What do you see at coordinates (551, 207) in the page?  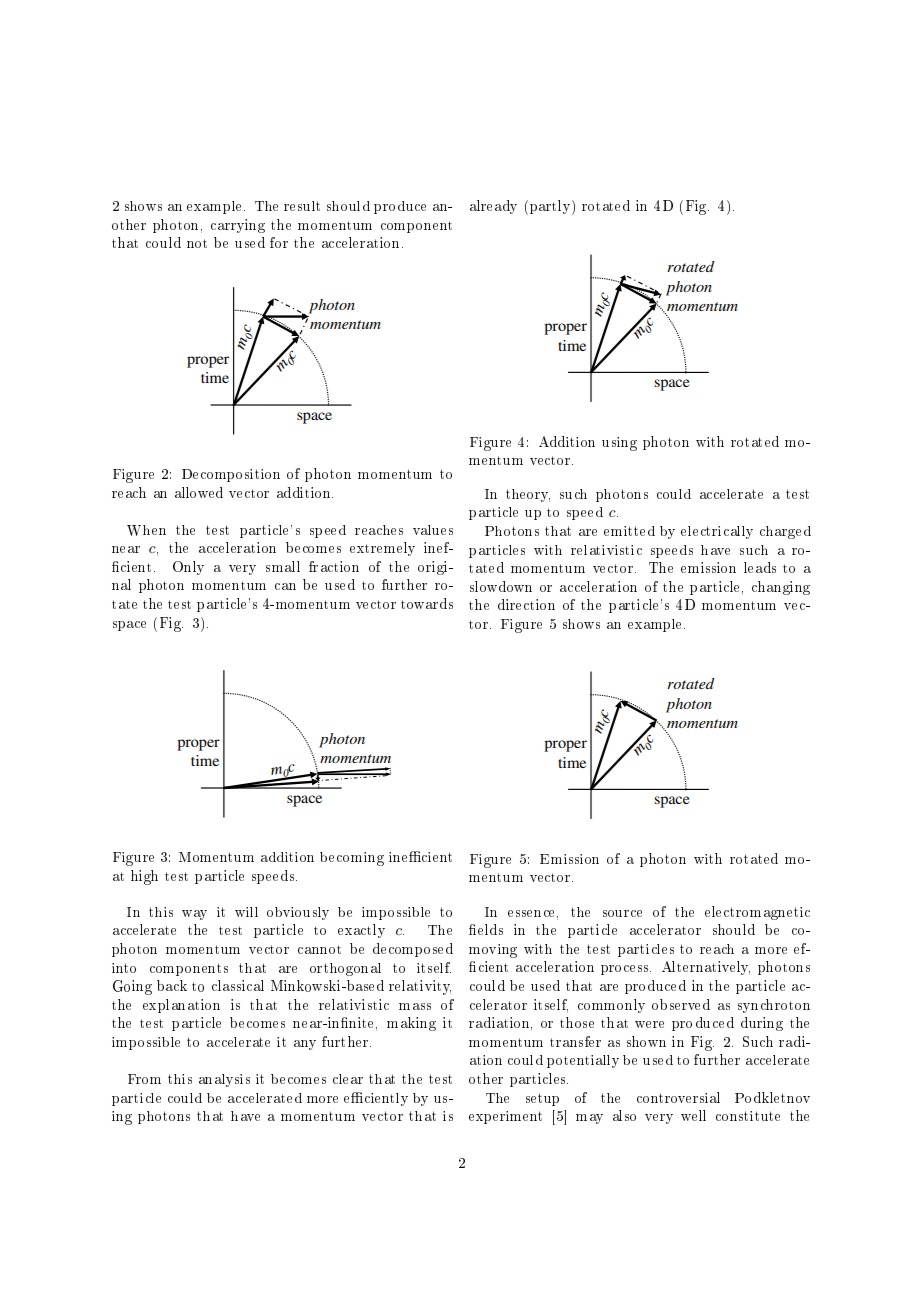 I see `partly` at bounding box center [551, 207].
